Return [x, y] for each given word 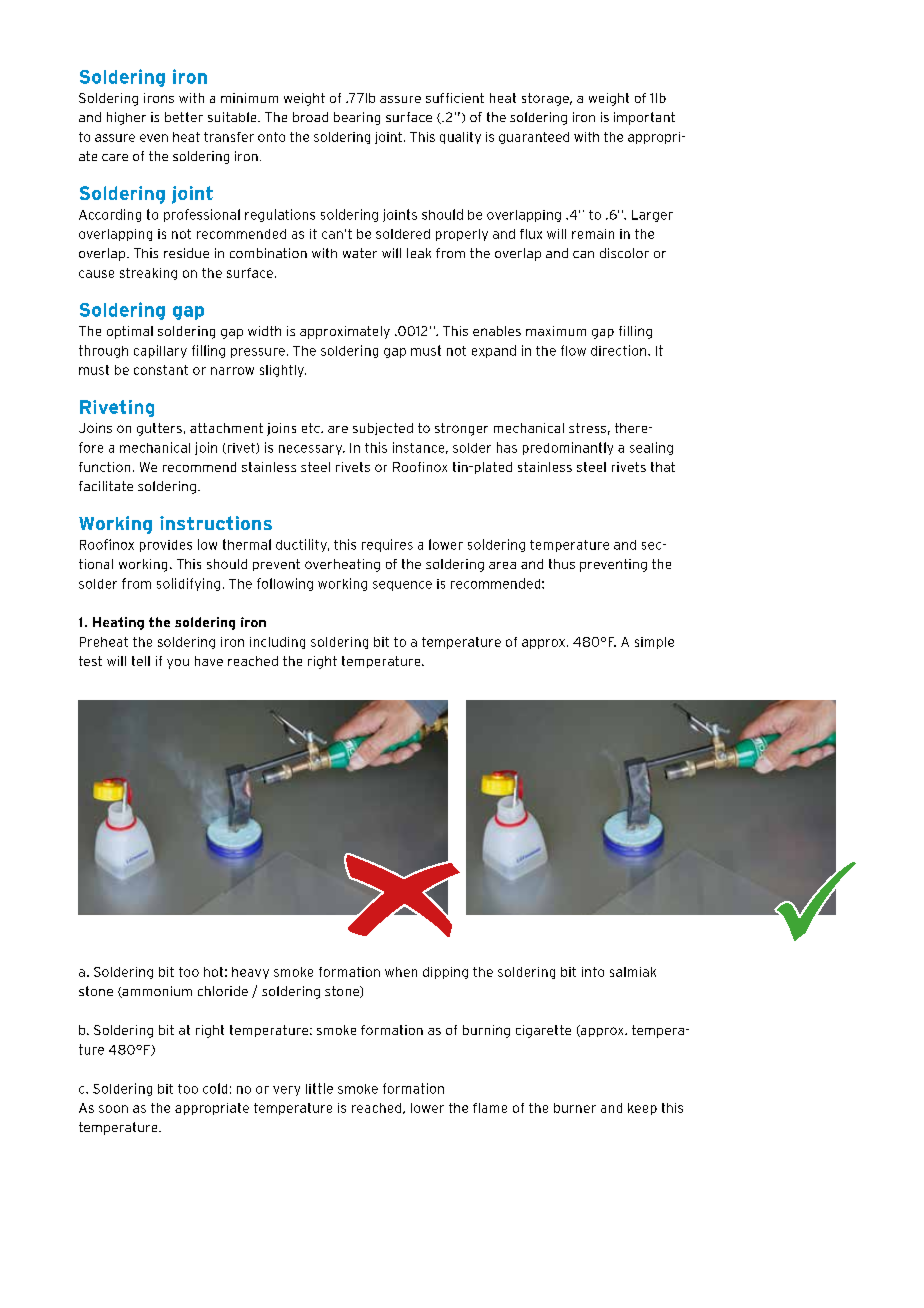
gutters [159, 429]
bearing [357, 118]
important [644, 118]
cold [215, 1088]
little [319, 1088]
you [178, 664]
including [277, 643]
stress [587, 428]
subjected [383, 429]
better [184, 117]
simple [654, 643]
